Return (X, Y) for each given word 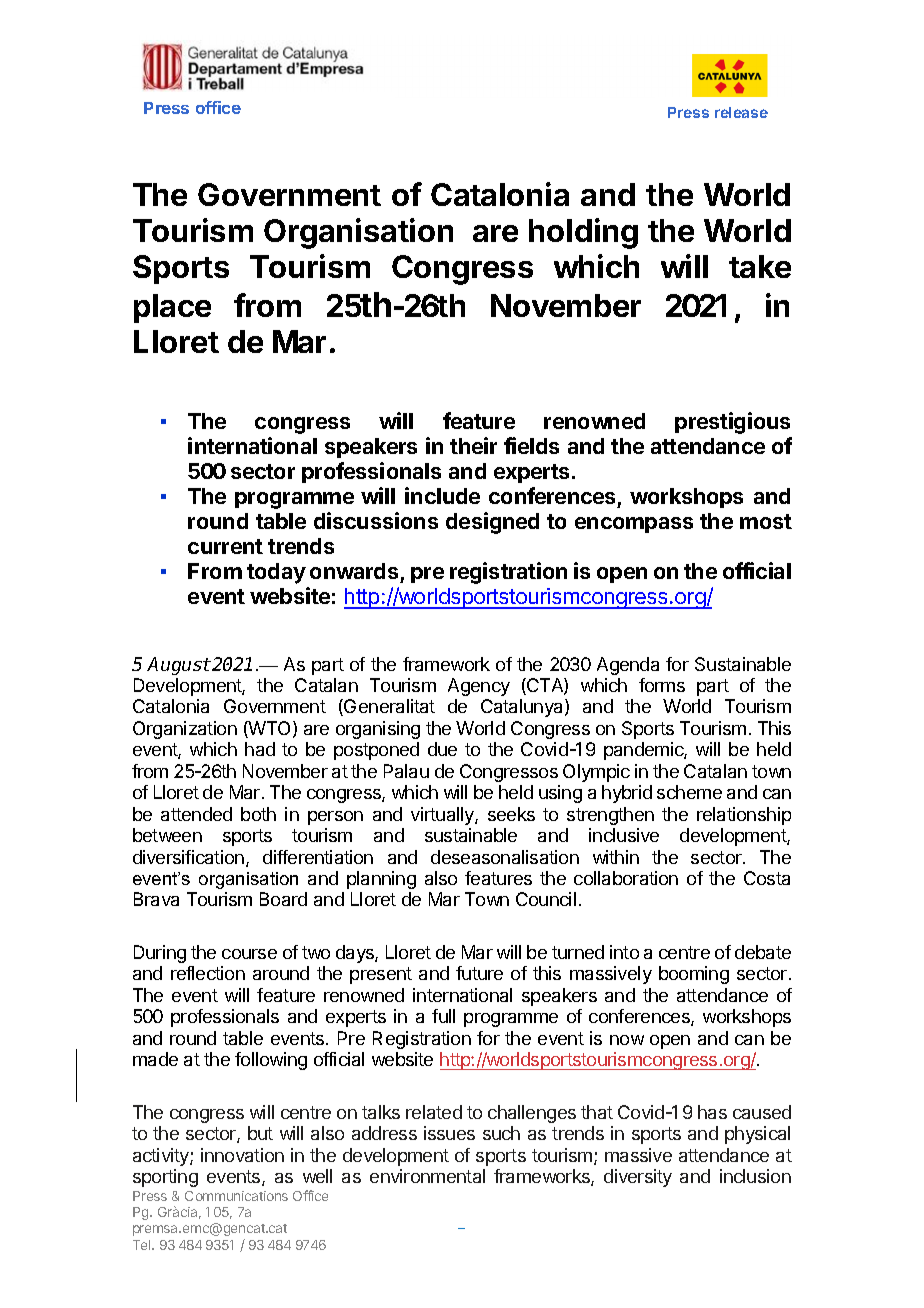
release (741, 112)
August (179, 666)
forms (662, 685)
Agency (479, 687)
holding (583, 233)
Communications (236, 1196)
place (172, 308)
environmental (427, 1176)
